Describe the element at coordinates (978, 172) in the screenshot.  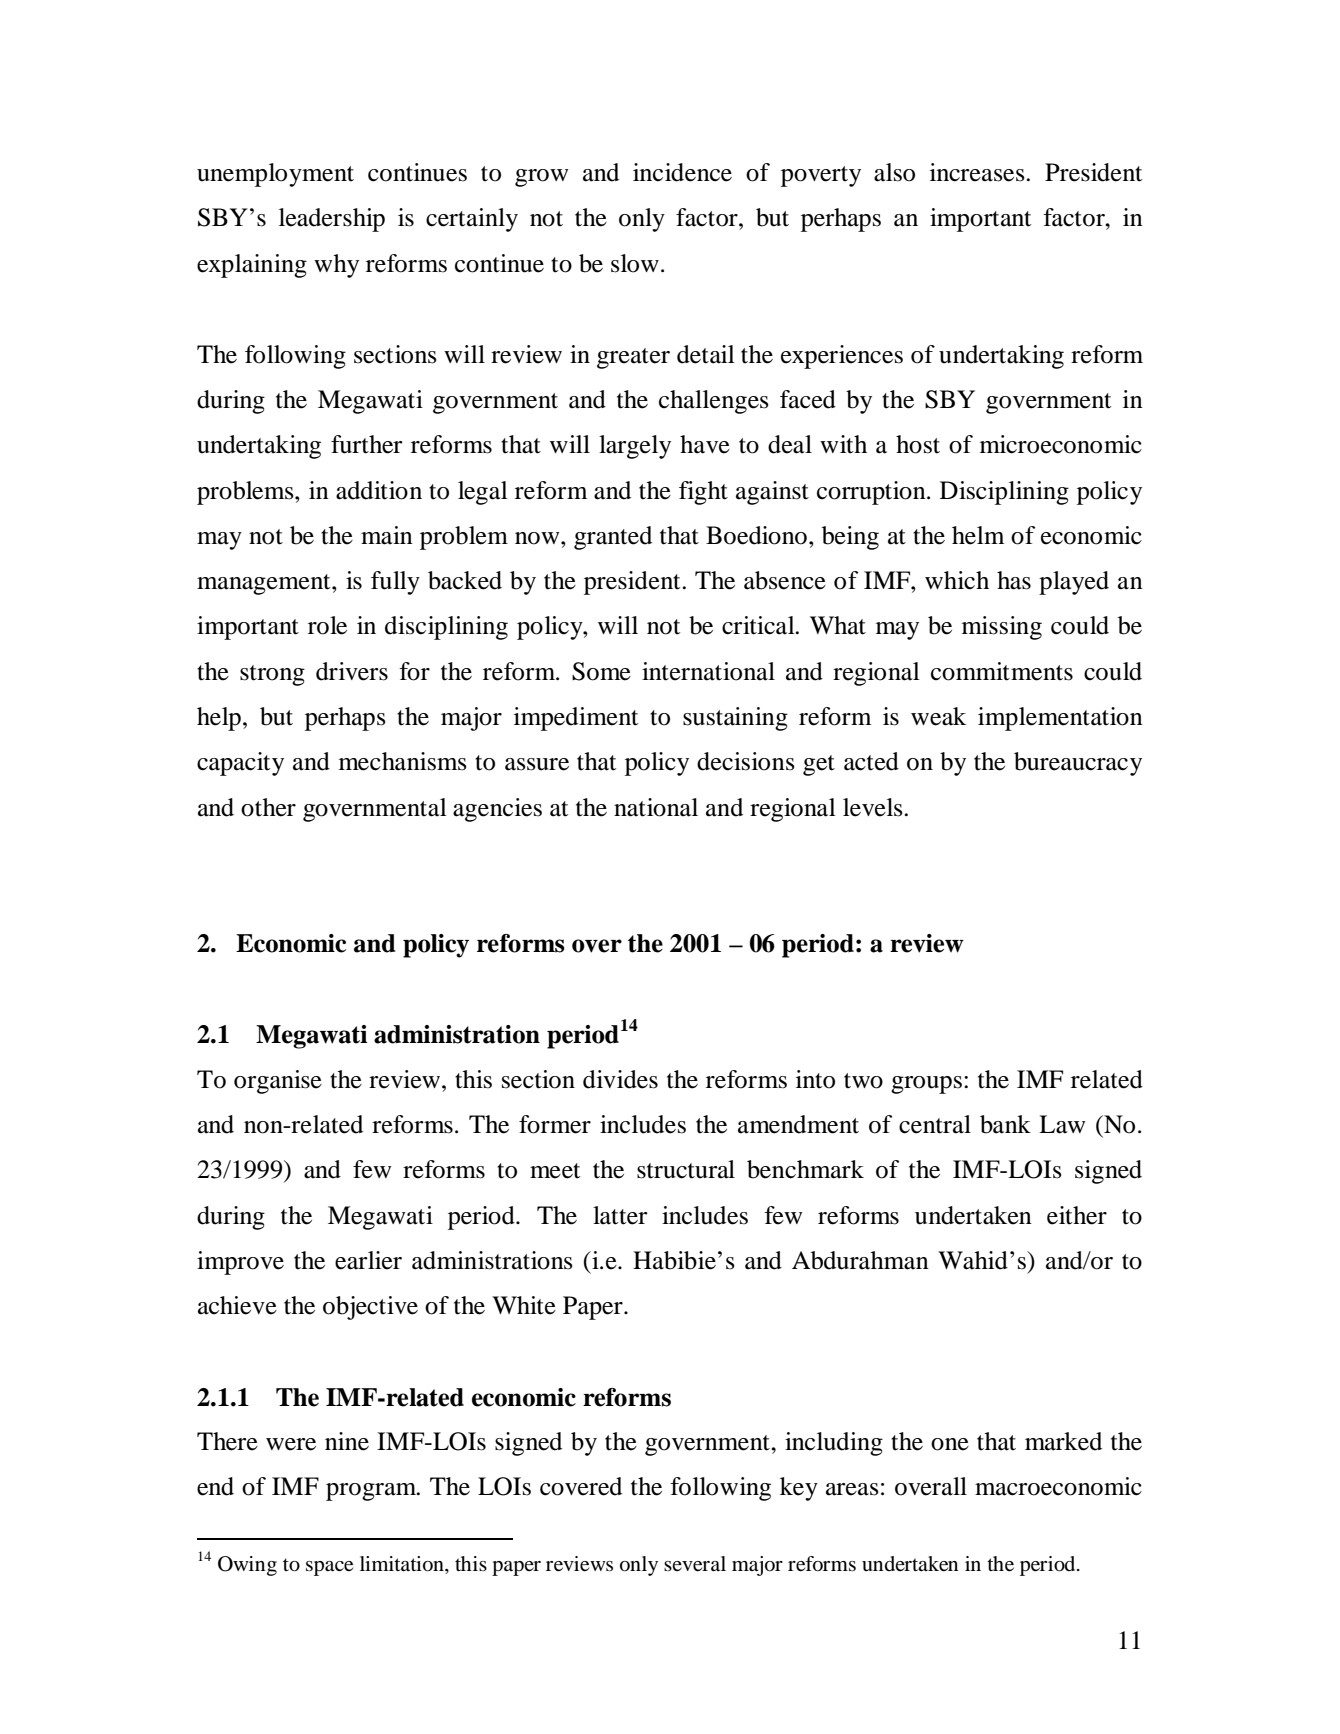
I see `increases` at that location.
